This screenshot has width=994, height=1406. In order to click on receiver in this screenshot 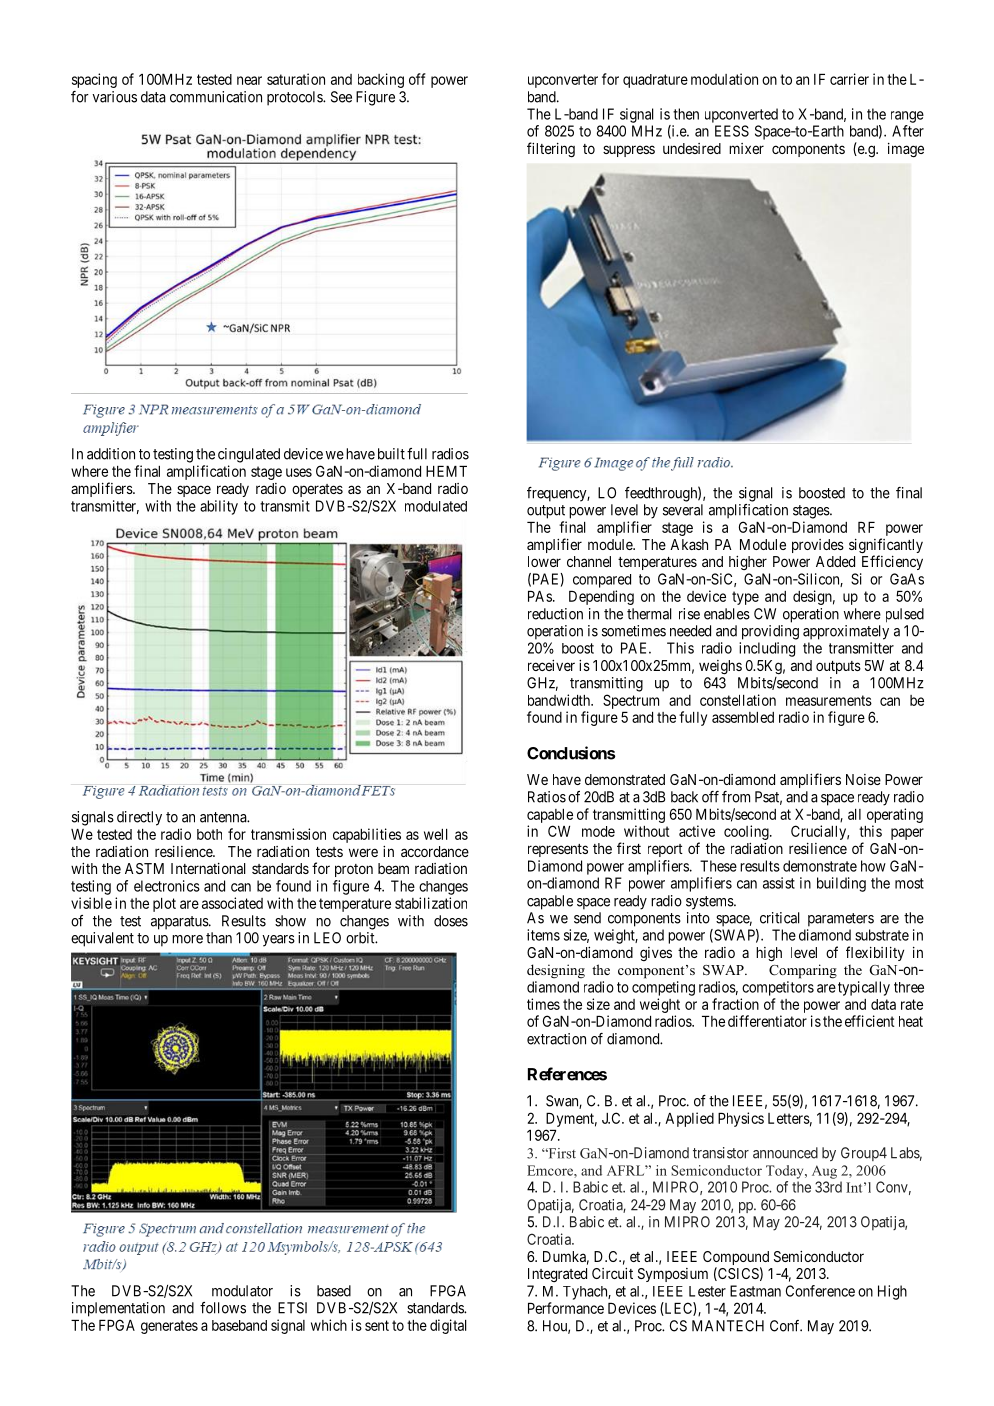, I will do `click(551, 665)`.
